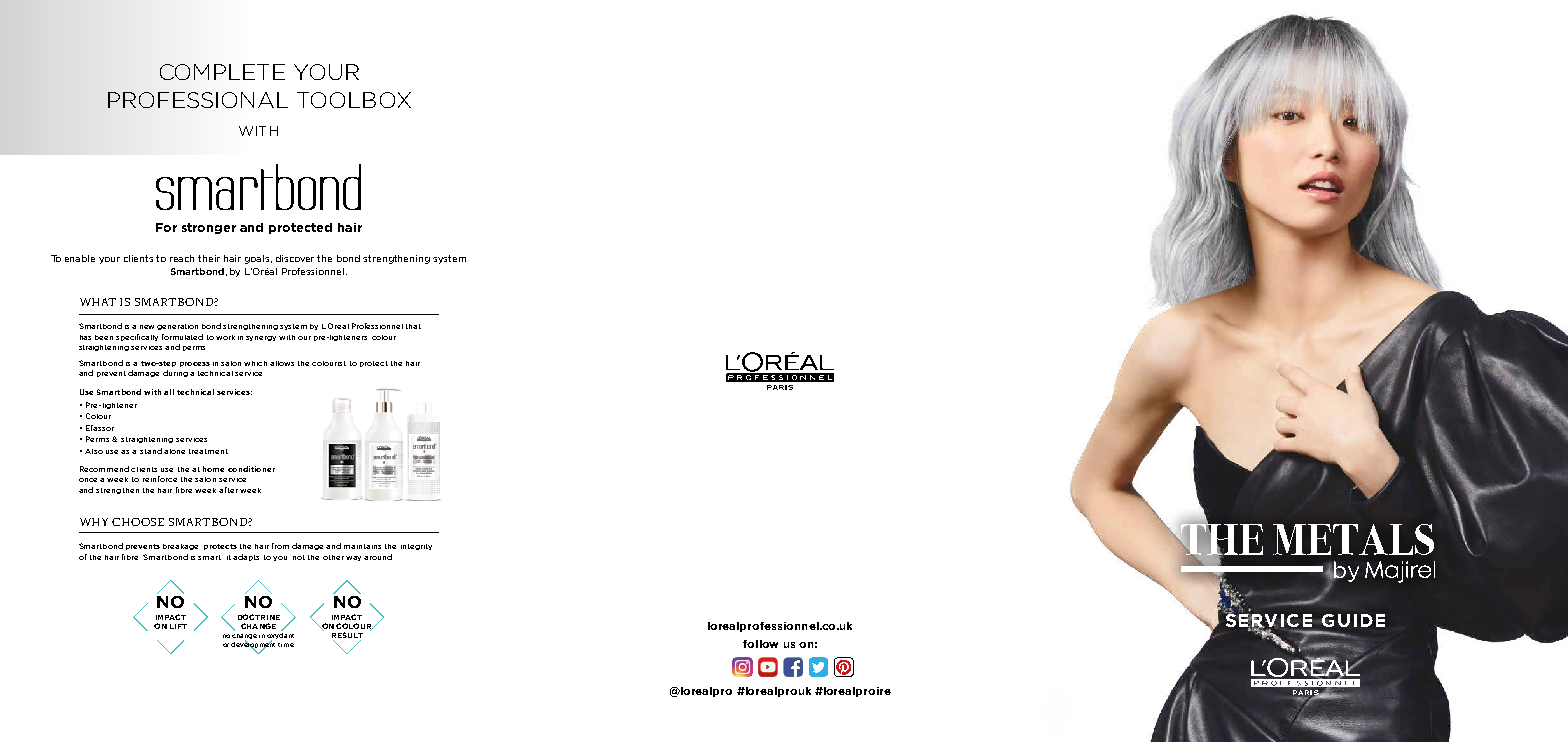 The image size is (1568, 742). What do you see at coordinates (413, 326) in the screenshot?
I see `that` at bounding box center [413, 326].
